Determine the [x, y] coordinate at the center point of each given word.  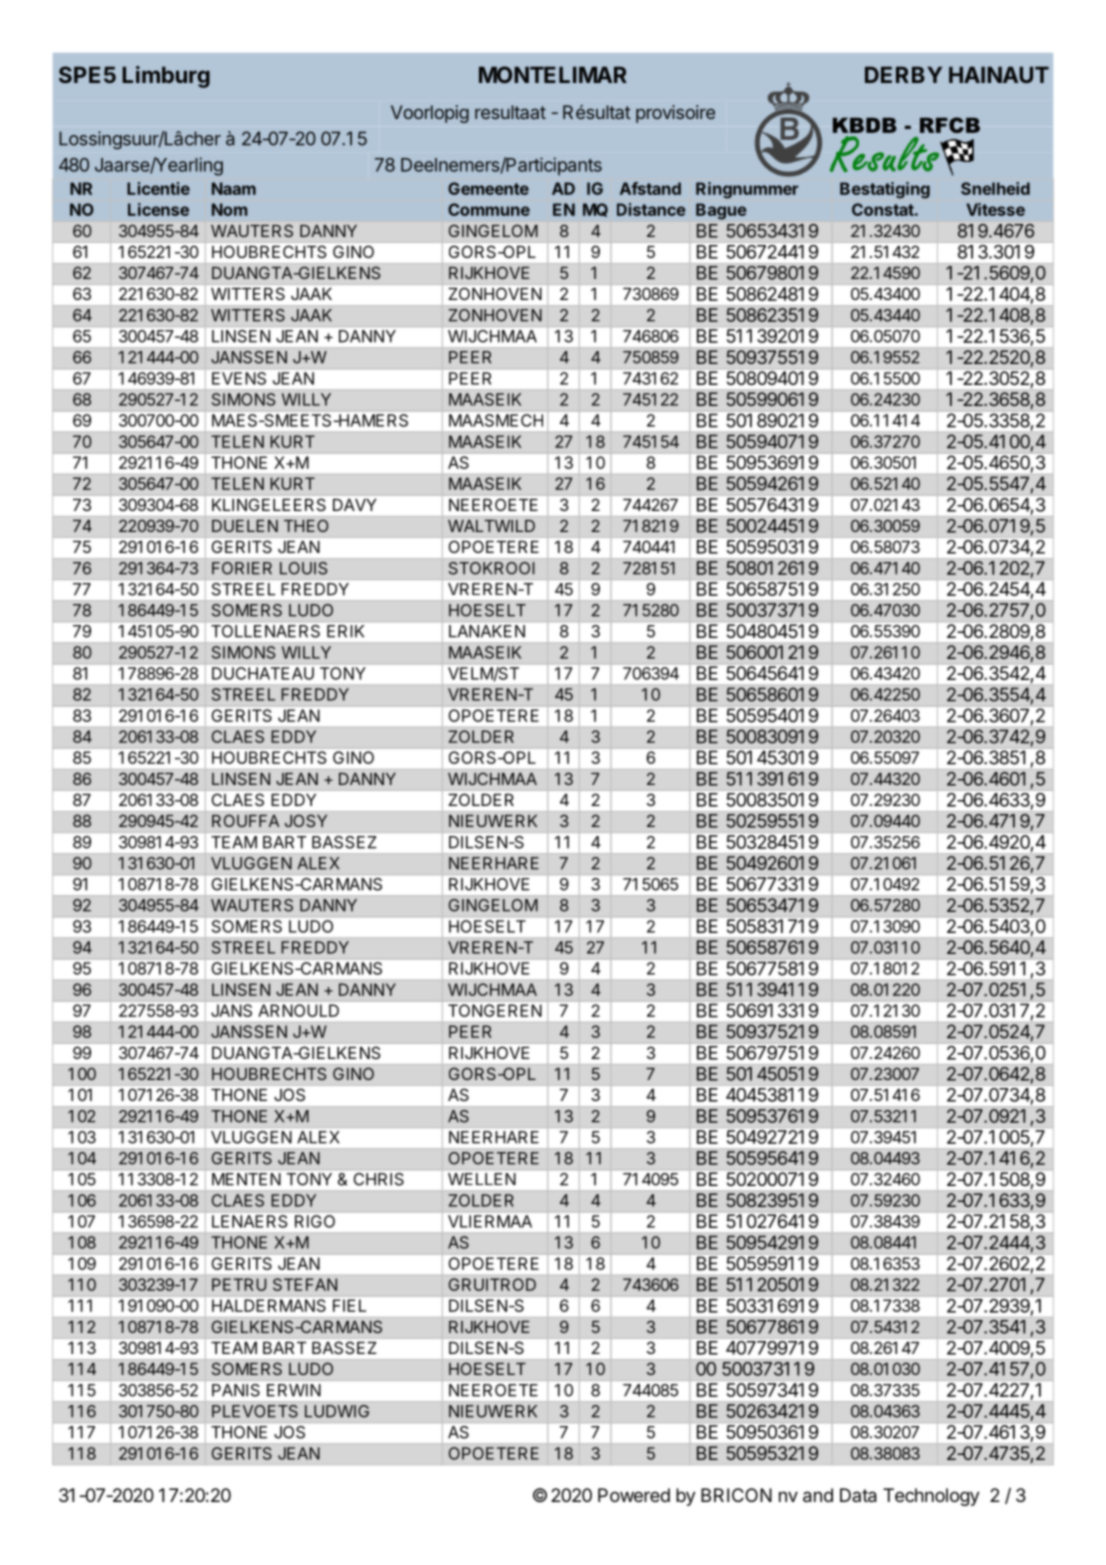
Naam [234, 188]
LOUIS [303, 568]
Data [858, 1495]
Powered [634, 1495]
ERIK [345, 631]
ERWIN [294, 1390]
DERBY [903, 75]
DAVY [354, 505]
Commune [489, 209]
